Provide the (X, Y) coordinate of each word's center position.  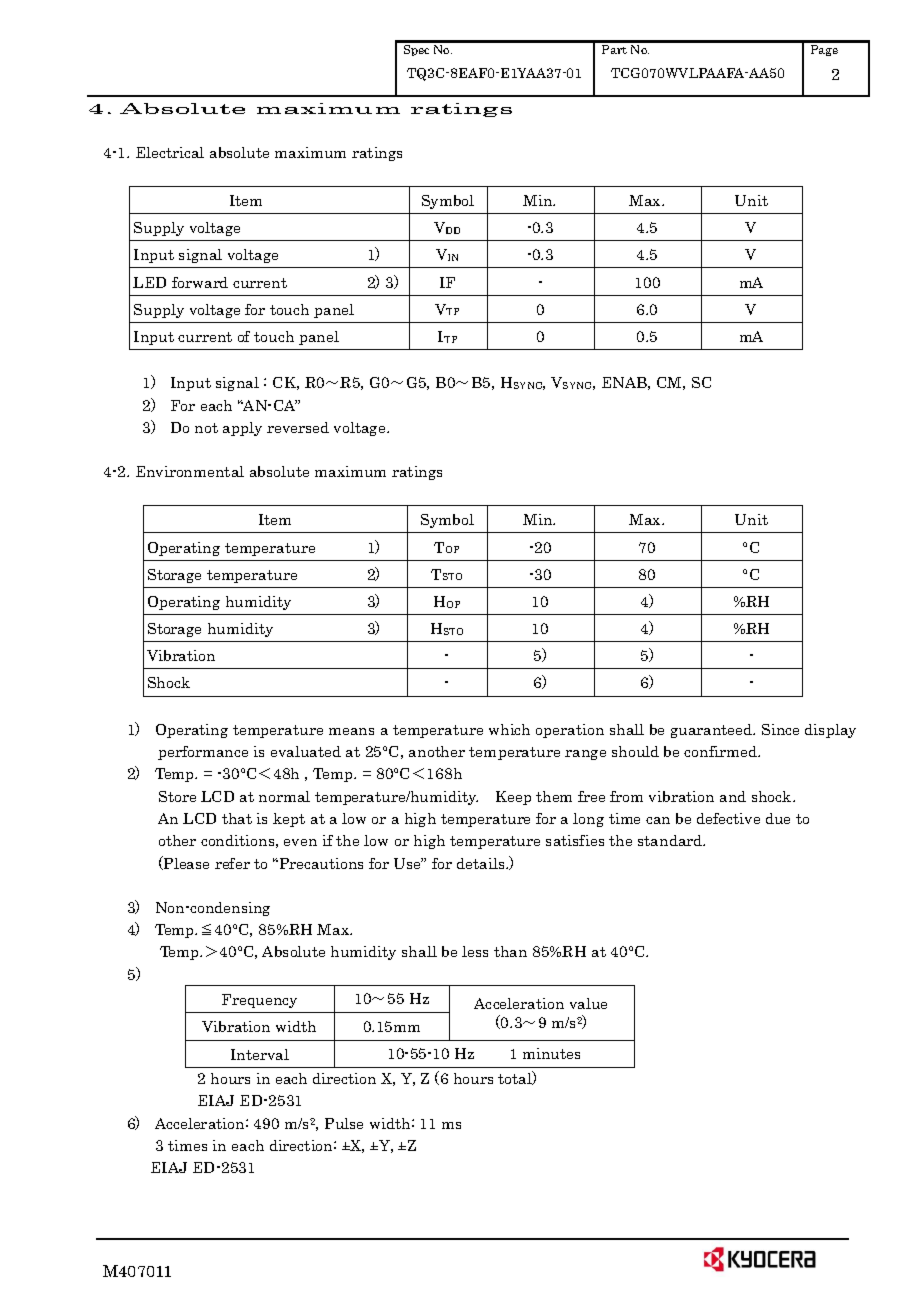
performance (203, 753)
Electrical (170, 152)
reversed (298, 427)
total (516, 1078)
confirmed (721, 751)
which (509, 729)
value (588, 1003)
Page (824, 50)
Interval (260, 1054)
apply (242, 429)
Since (780, 729)
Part (614, 49)
